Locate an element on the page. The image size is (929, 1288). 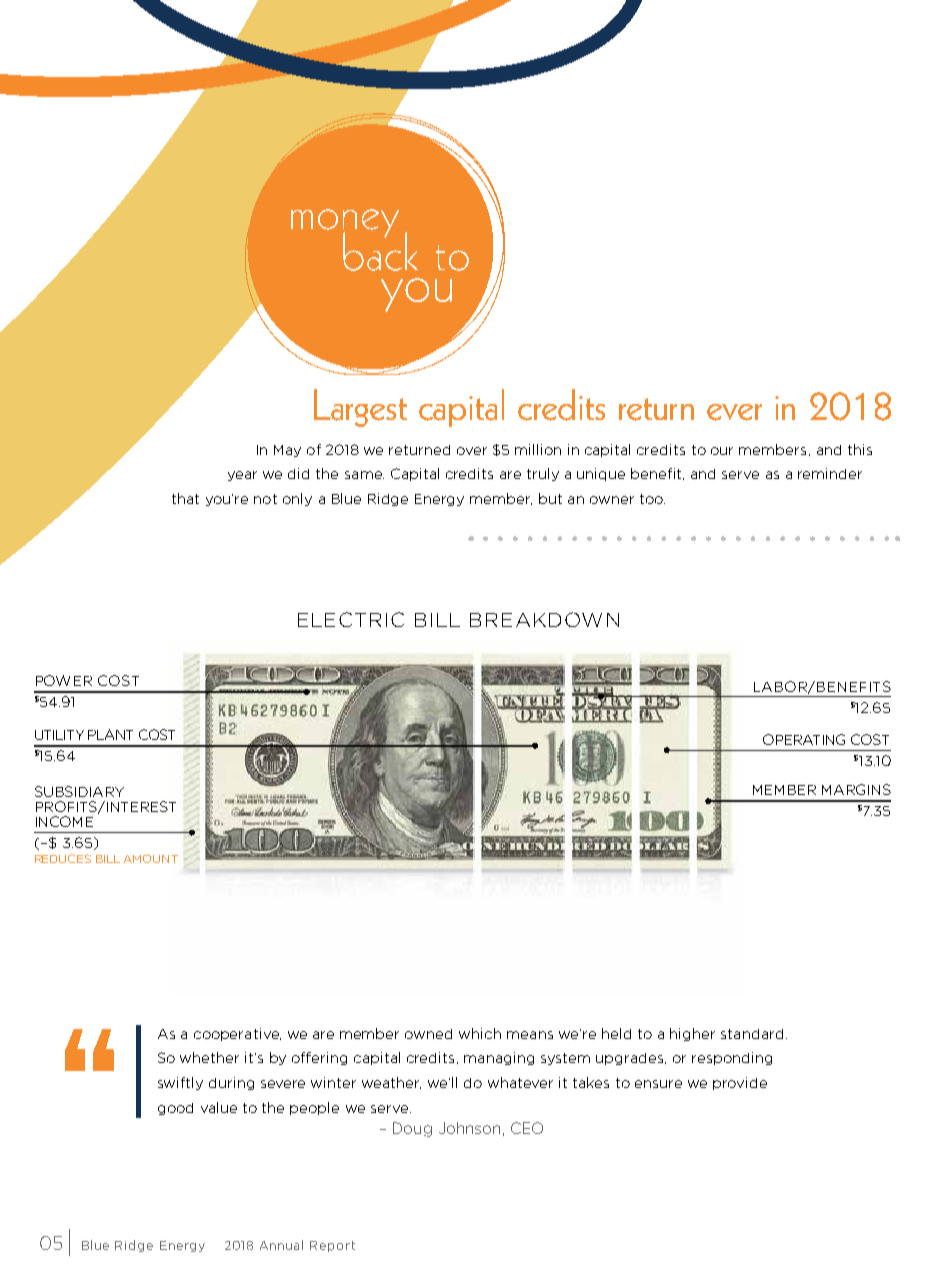
our is located at coordinates (722, 451).
